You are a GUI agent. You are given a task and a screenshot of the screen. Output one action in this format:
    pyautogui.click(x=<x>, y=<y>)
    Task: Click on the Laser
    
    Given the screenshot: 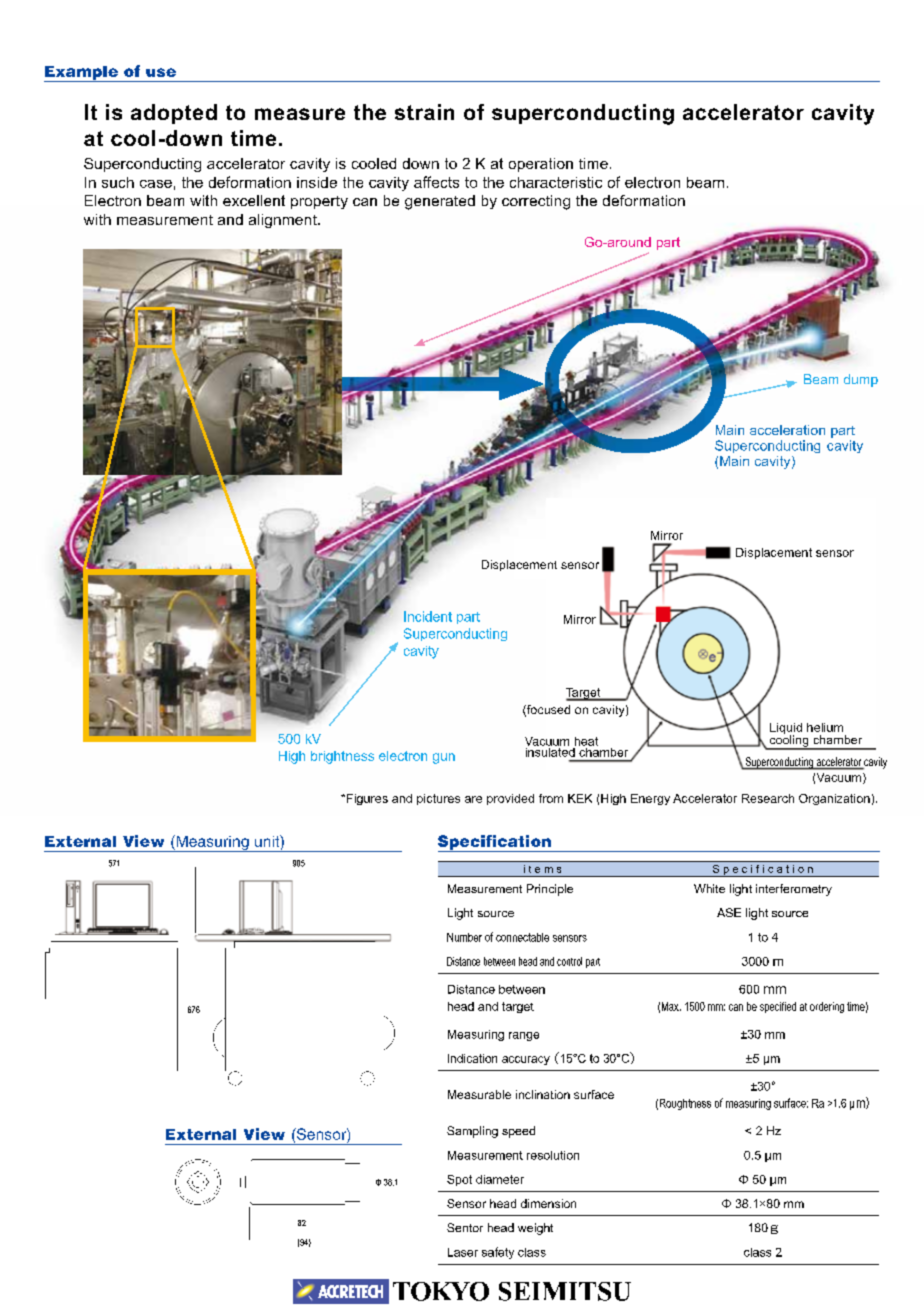 What is the action you would take?
    pyautogui.click(x=463, y=1252)
